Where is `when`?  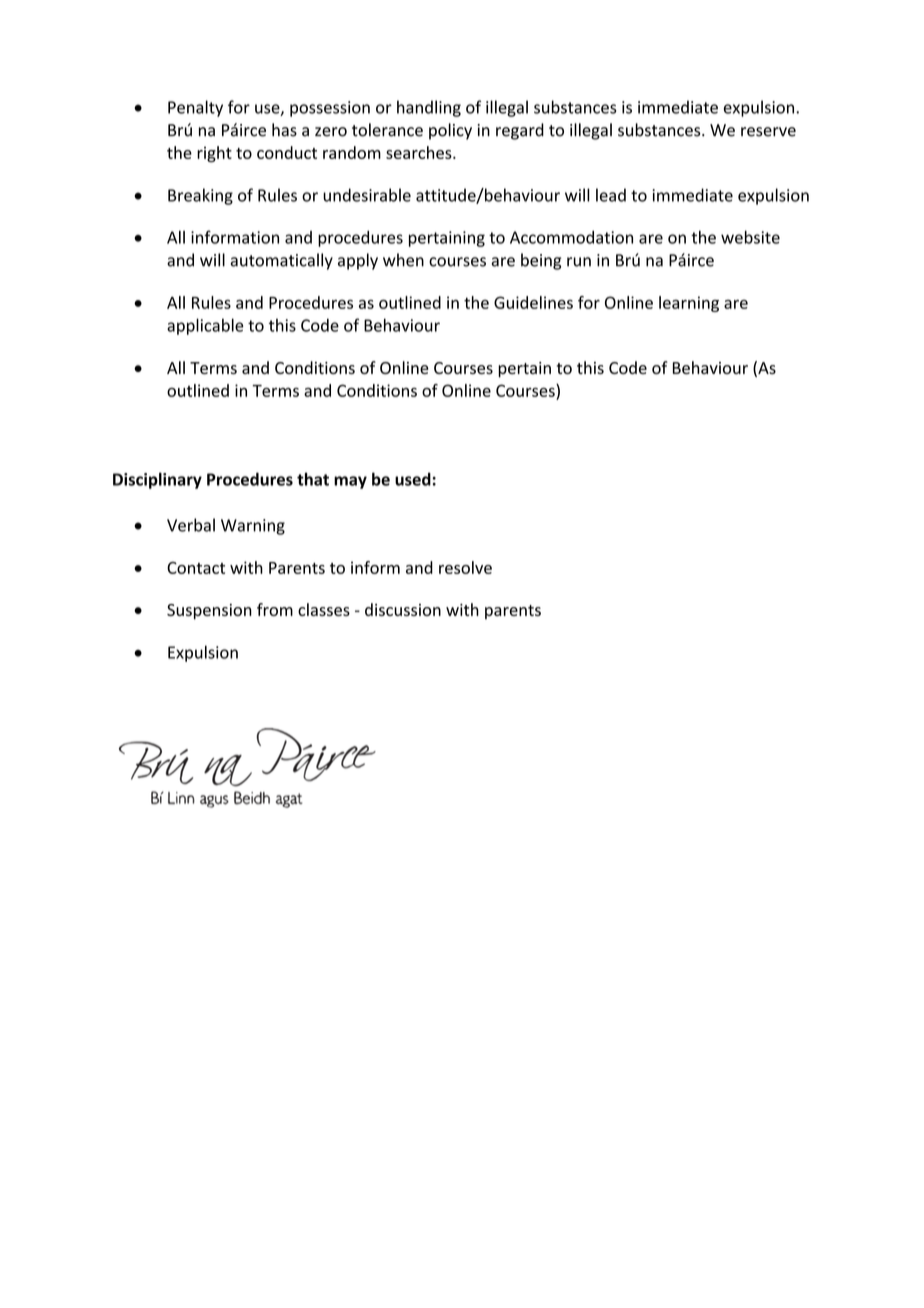 when is located at coordinates (403, 260).
